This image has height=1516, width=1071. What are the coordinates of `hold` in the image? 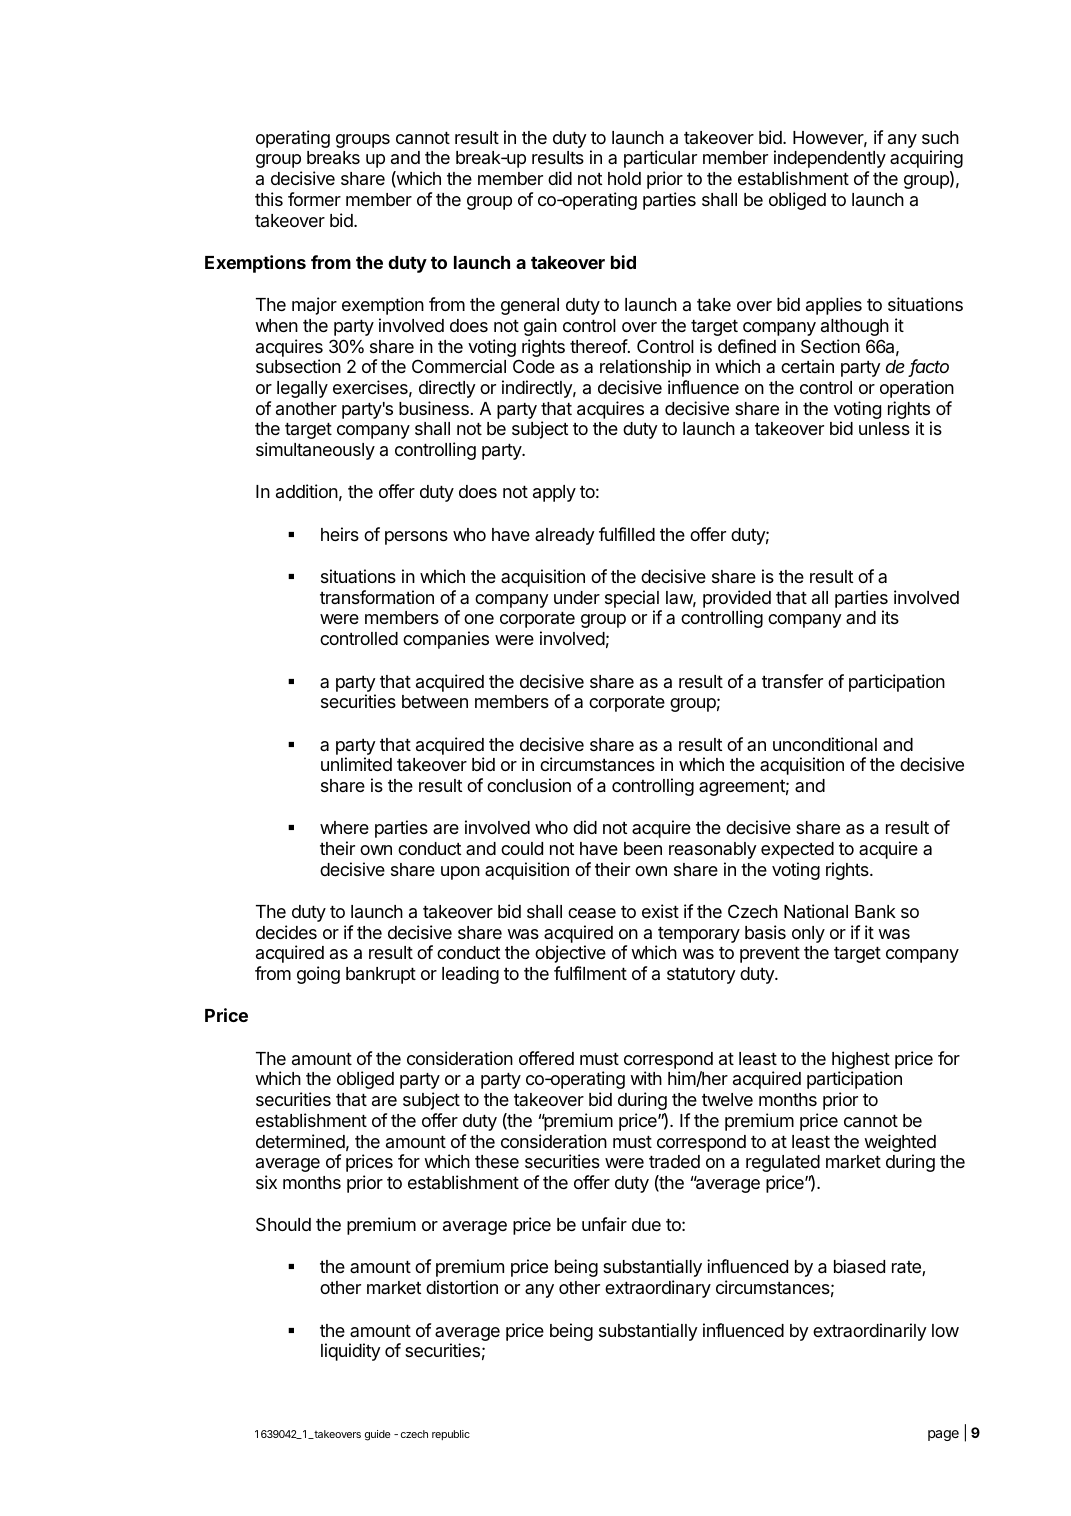 It's located at (624, 178).
